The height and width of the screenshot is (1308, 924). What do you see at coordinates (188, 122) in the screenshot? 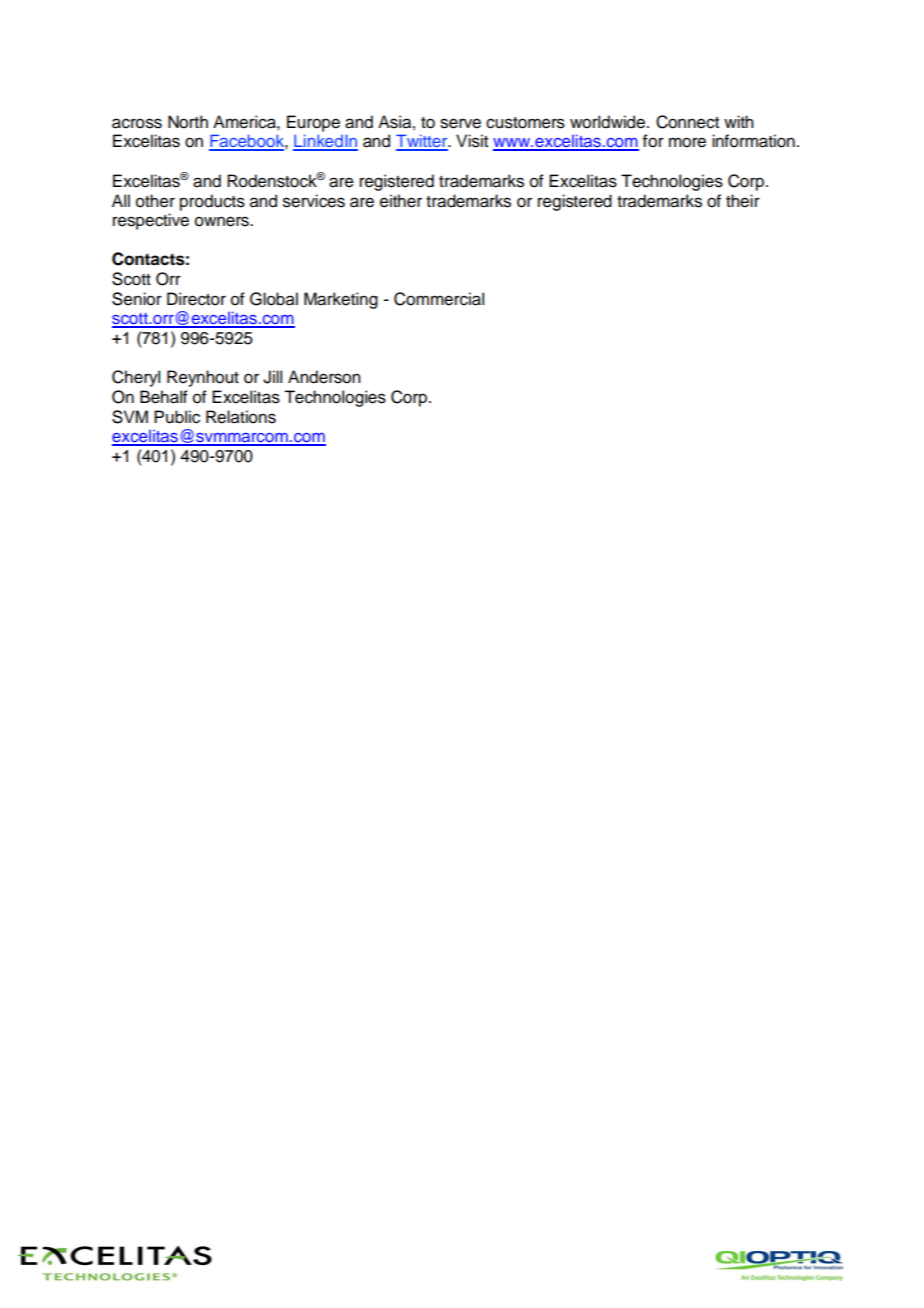
I see `North` at bounding box center [188, 122].
